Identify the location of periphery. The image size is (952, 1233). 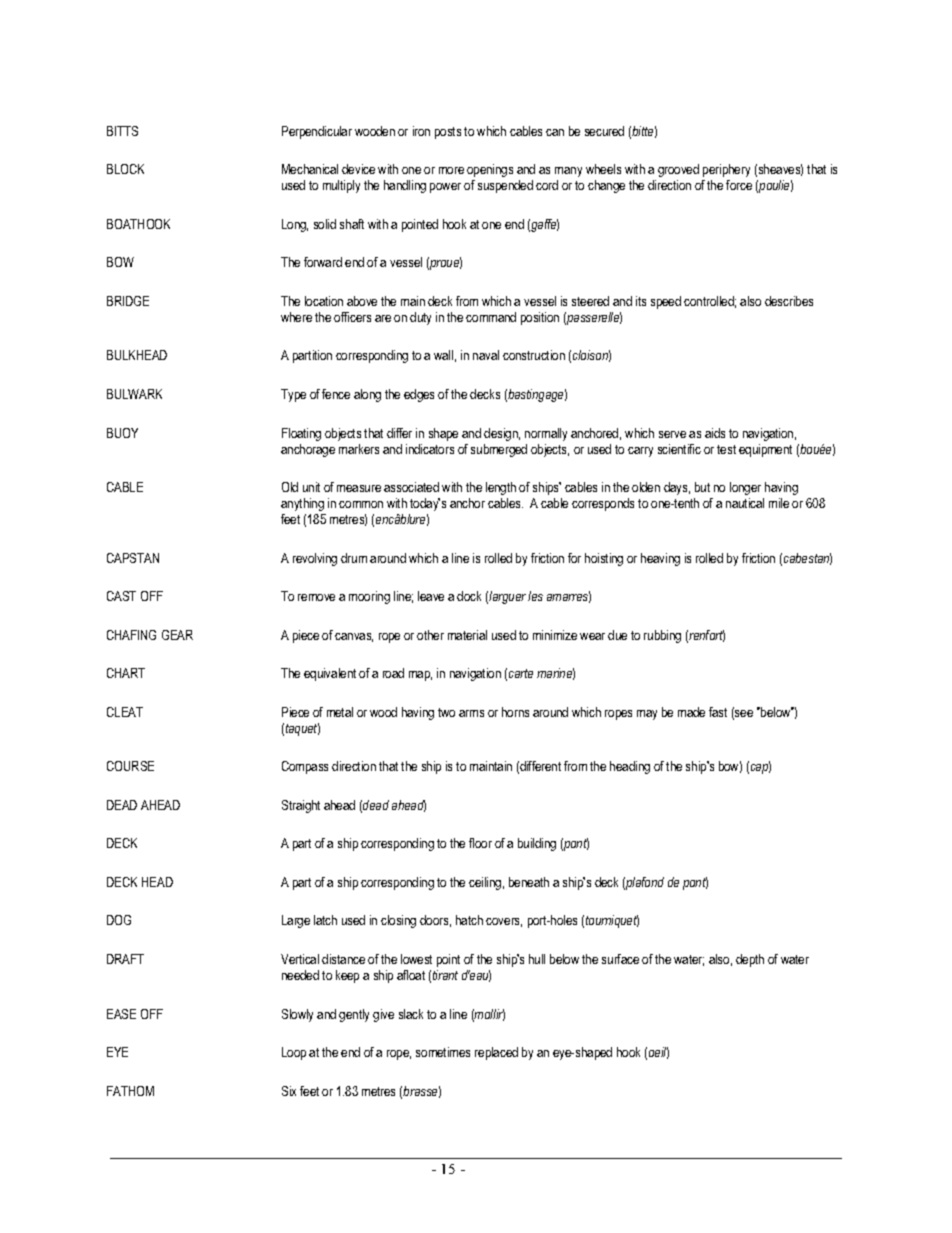
(726, 170).
